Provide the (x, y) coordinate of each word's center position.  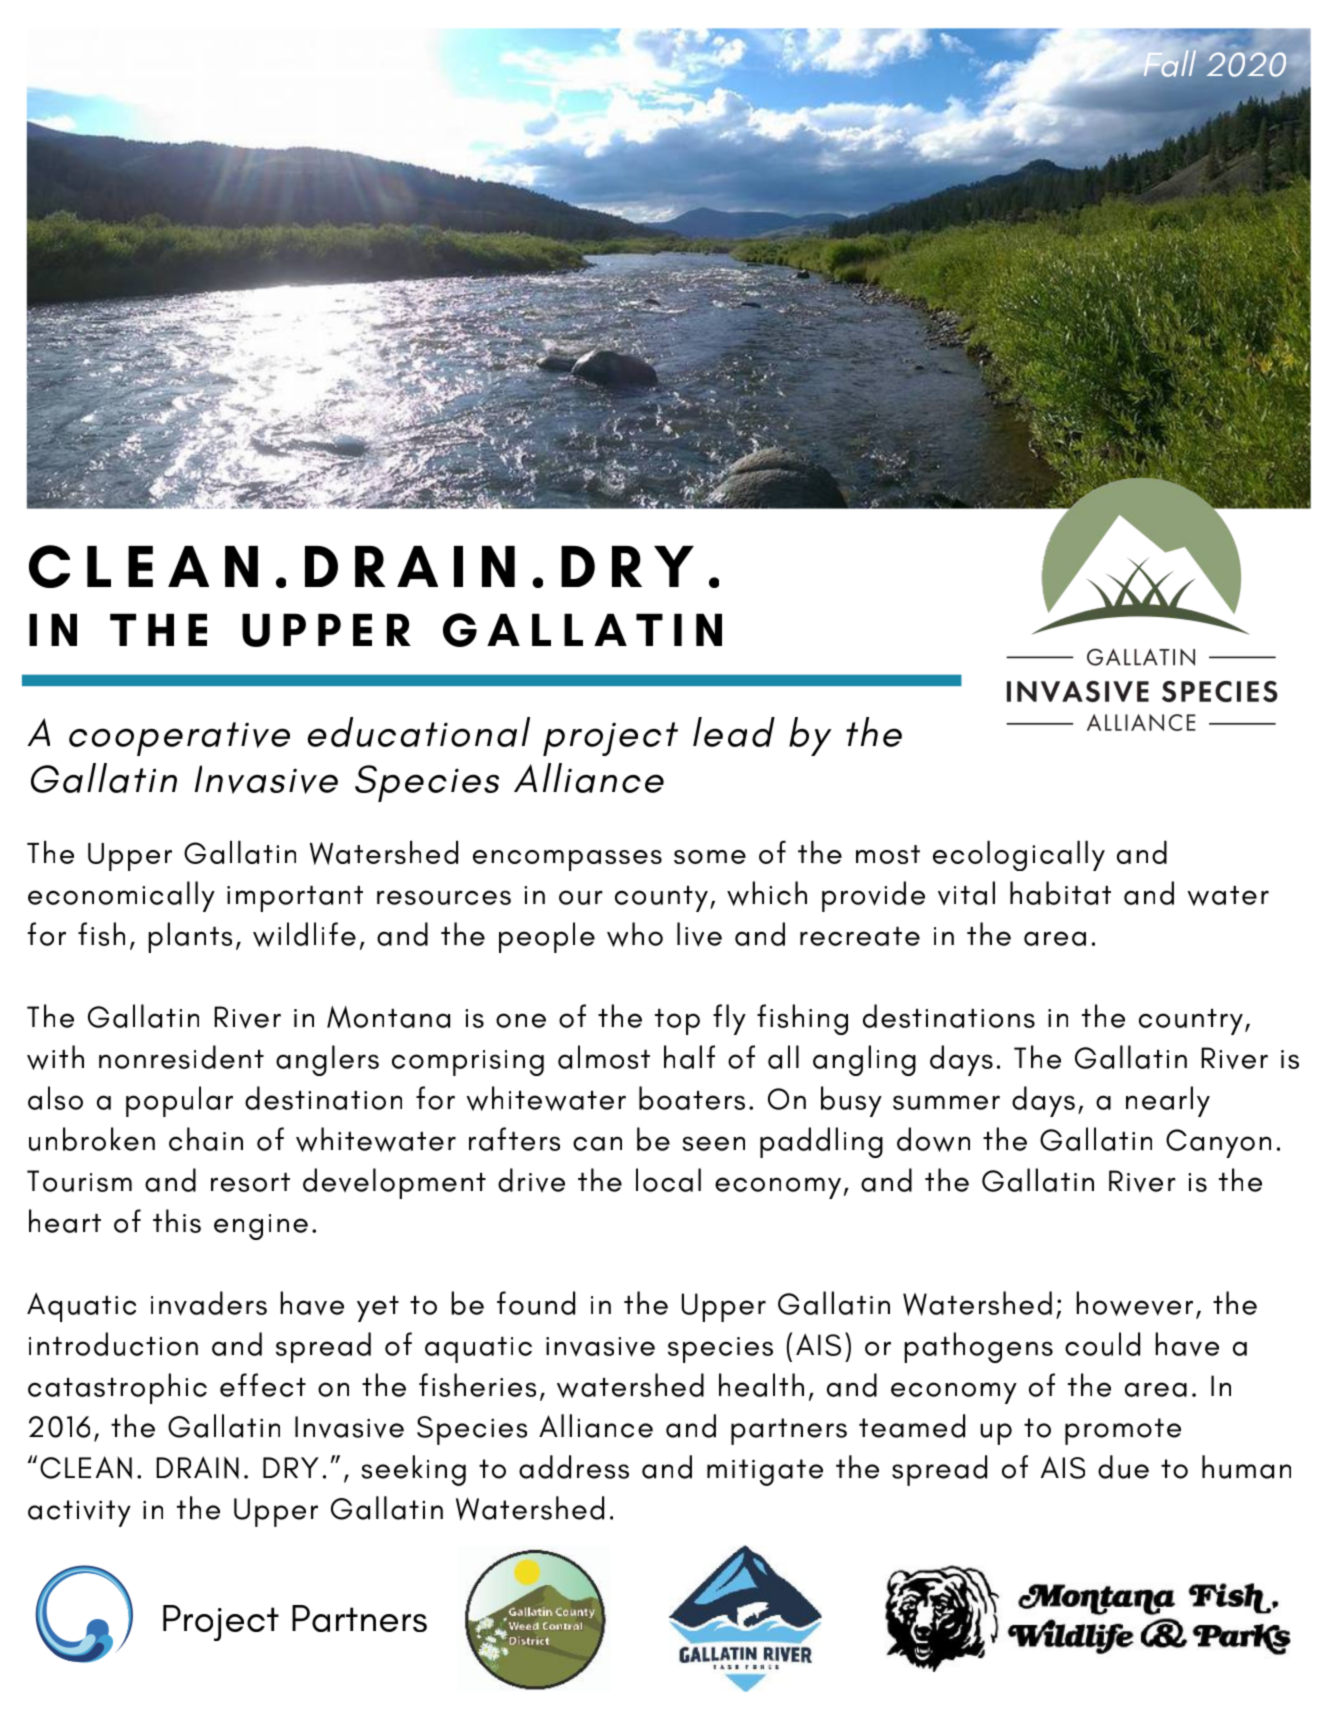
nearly (1168, 1101)
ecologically (1019, 855)
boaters (692, 1098)
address (574, 1467)
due (1123, 1467)
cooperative (179, 739)
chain (206, 1139)
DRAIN (197, 1467)
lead (734, 732)
